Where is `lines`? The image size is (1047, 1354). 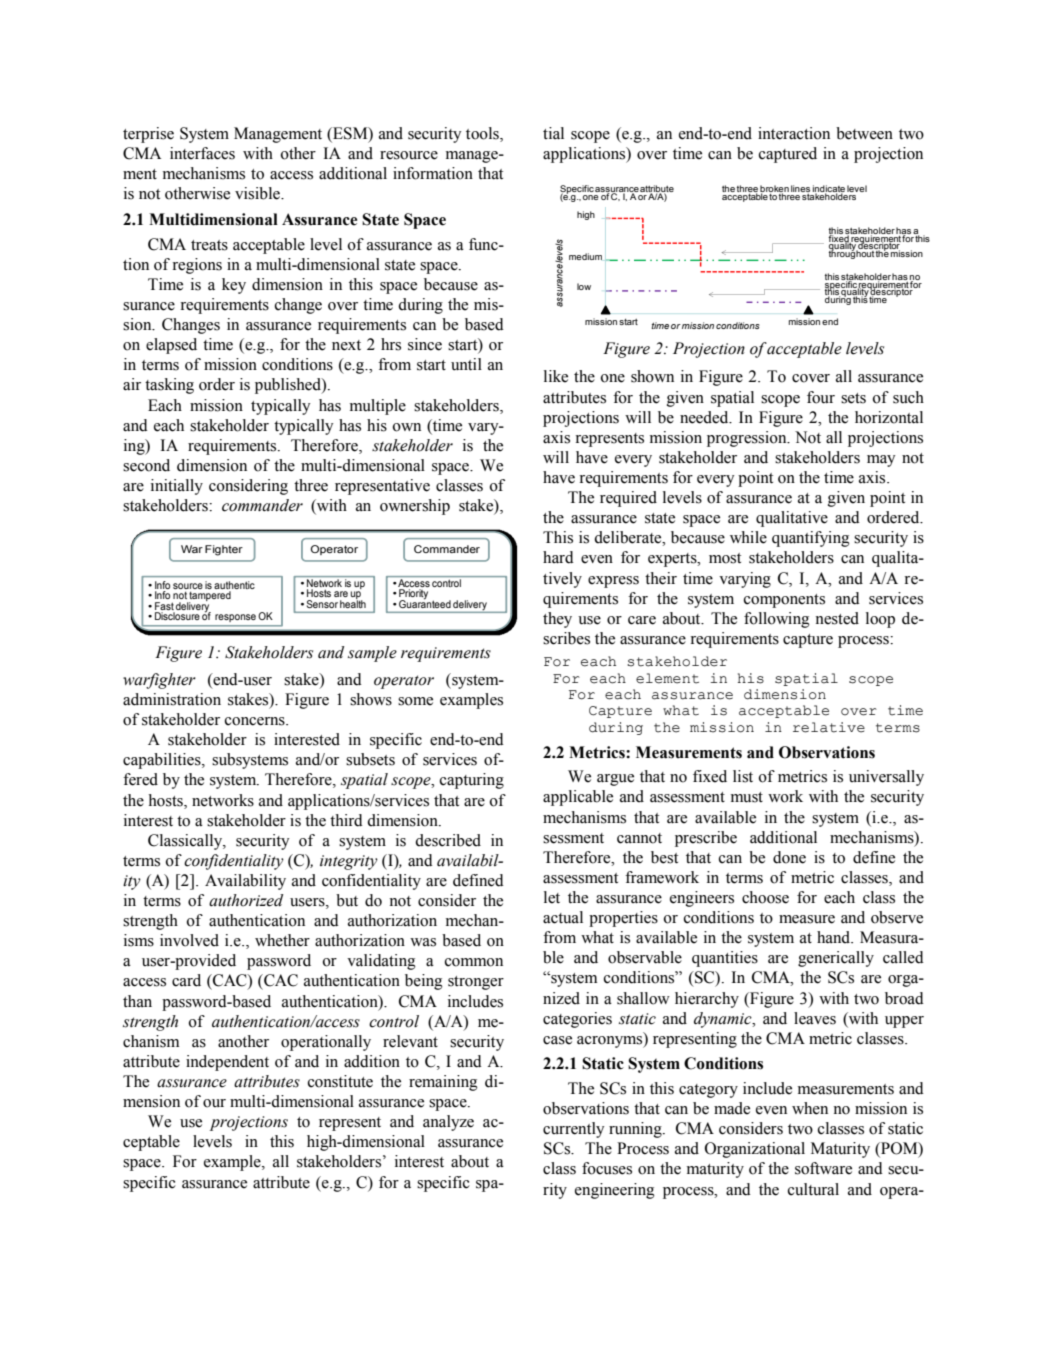
lines is located at coordinates (800, 188).
